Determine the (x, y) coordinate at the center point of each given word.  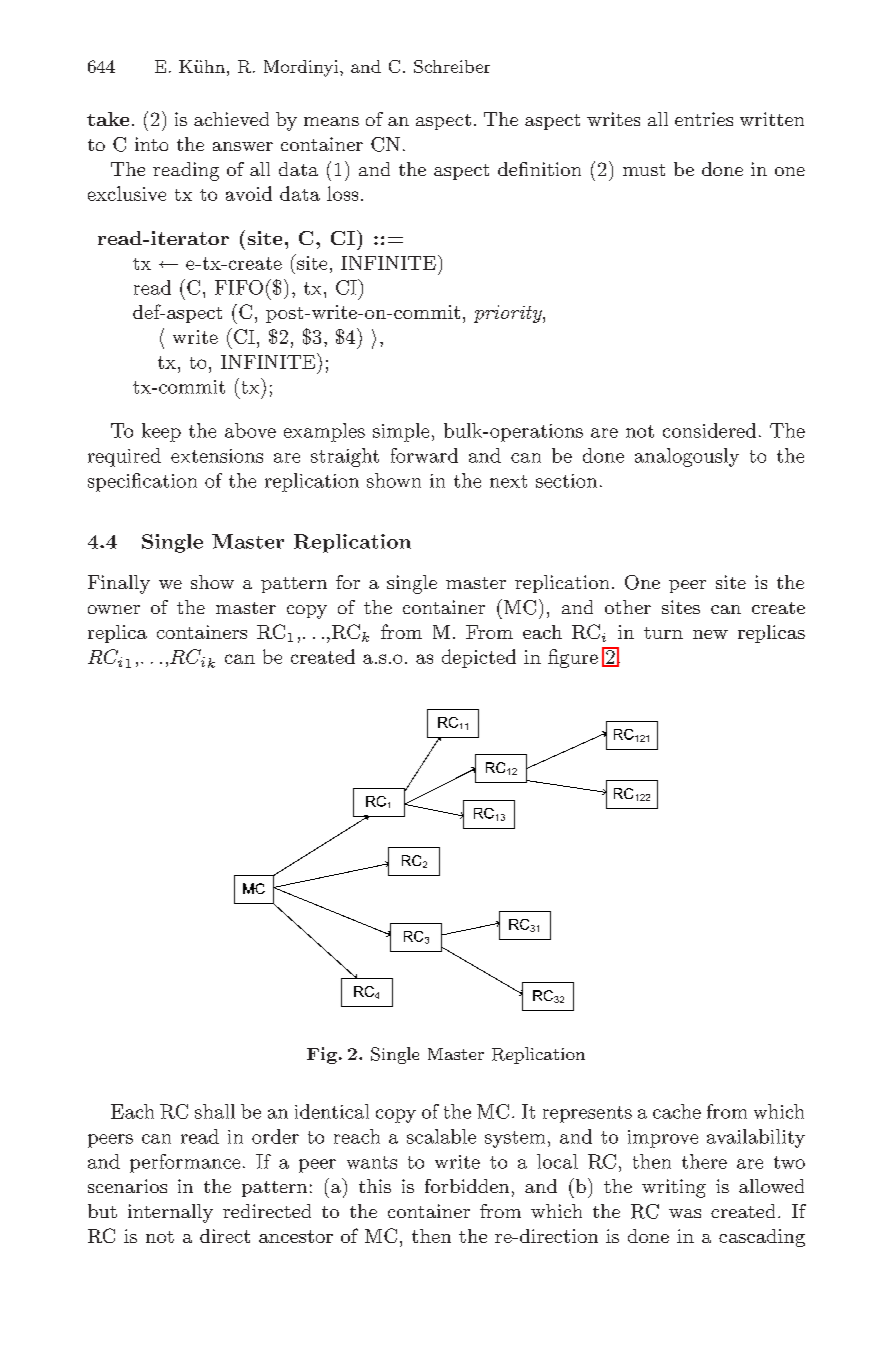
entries (704, 119)
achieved (231, 119)
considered (709, 430)
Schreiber (452, 66)
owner (114, 609)
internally (170, 1213)
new (710, 634)
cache (677, 1111)
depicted (479, 658)
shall (215, 1111)
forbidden (467, 1186)
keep (161, 432)
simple (401, 432)
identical (332, 1111)
